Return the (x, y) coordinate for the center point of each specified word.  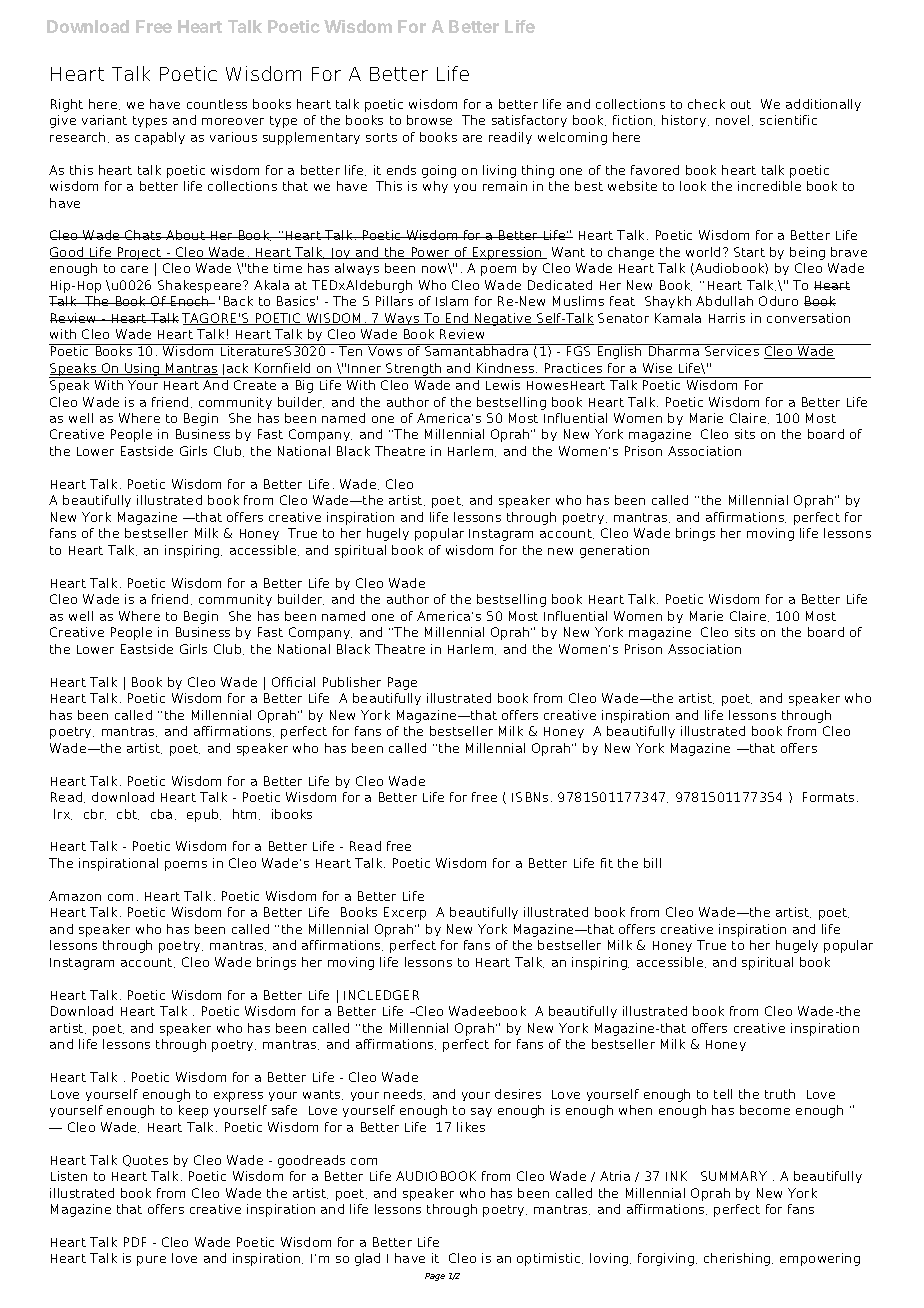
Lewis (503, 385)
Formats (828, 797)
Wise (657, 368)
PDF (135, 1242)
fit (607, 863)
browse (429, 120)
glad (367, 1259)
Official (293, 682)
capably (160, 138)
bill (652, 863)
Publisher (352, 682)
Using (142, 370)
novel (732, 120)
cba (161, 814)
